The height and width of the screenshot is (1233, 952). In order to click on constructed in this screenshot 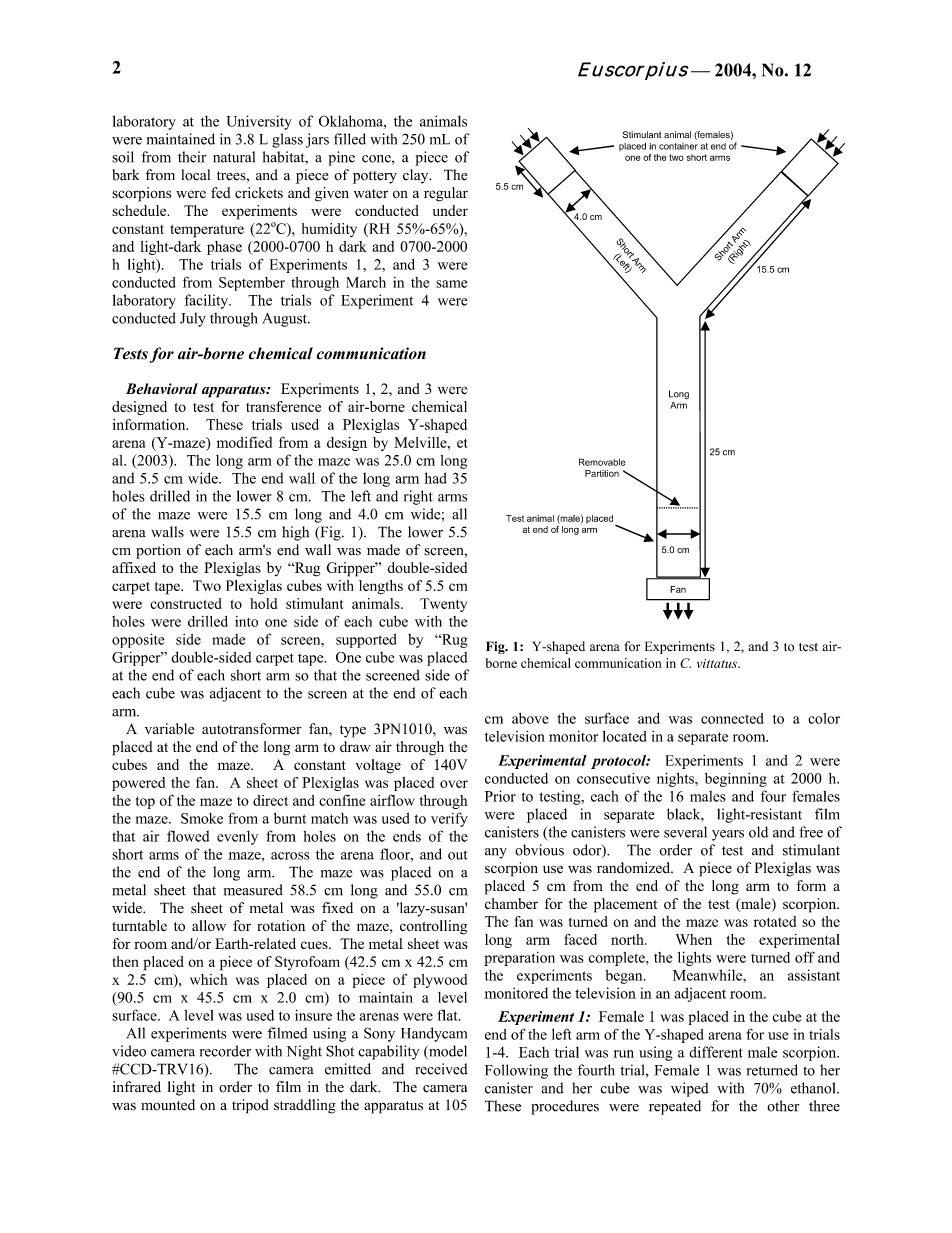, I will do `click(186, 603)`.
